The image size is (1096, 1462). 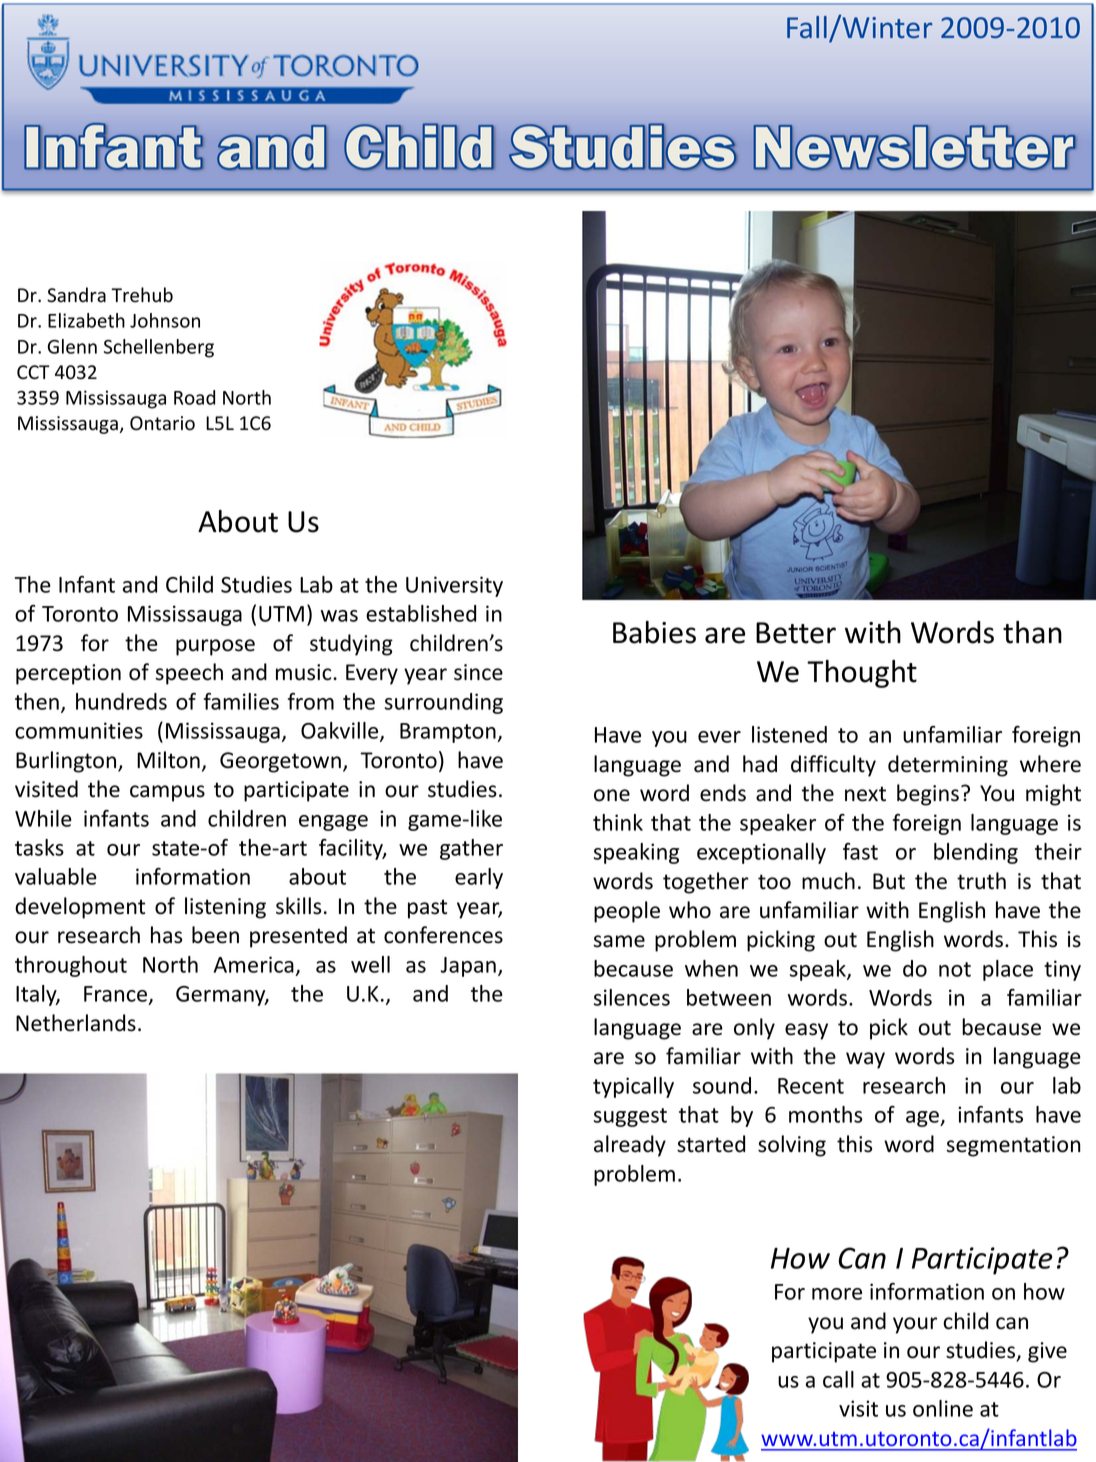 What do you see at coordinates (1014, 1146) in the screenshot?
I see `segmentation` at bounding box center [1014, 1146].
